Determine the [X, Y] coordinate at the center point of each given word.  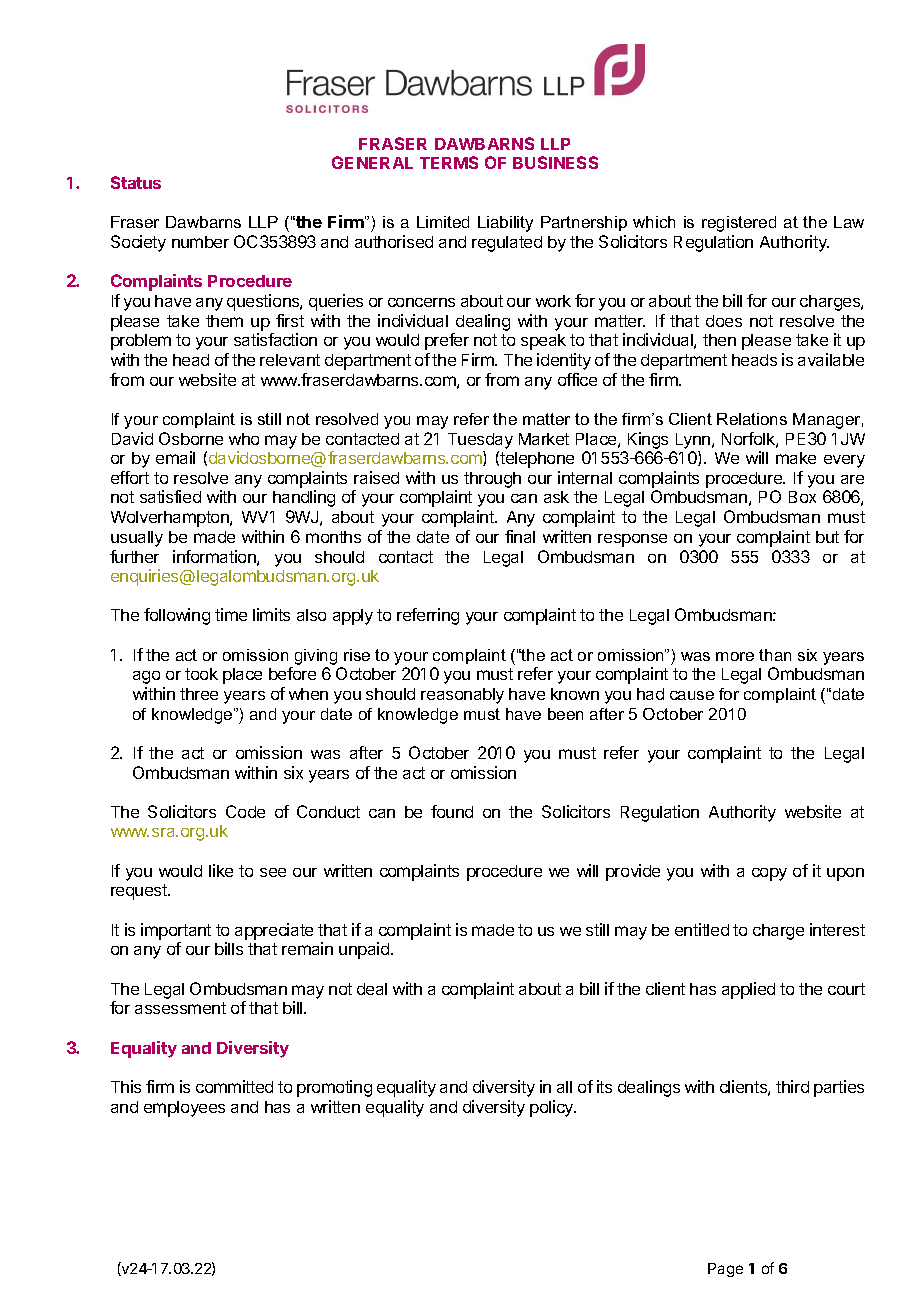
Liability [505, 224]
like [221, 870]
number [200, 242]
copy [769, 874]
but [827, 537]
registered [739, 224]
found [452, 811]
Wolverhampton [171, 519]
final [520, 536]
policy [553, 1108]
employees [184, 1109]
